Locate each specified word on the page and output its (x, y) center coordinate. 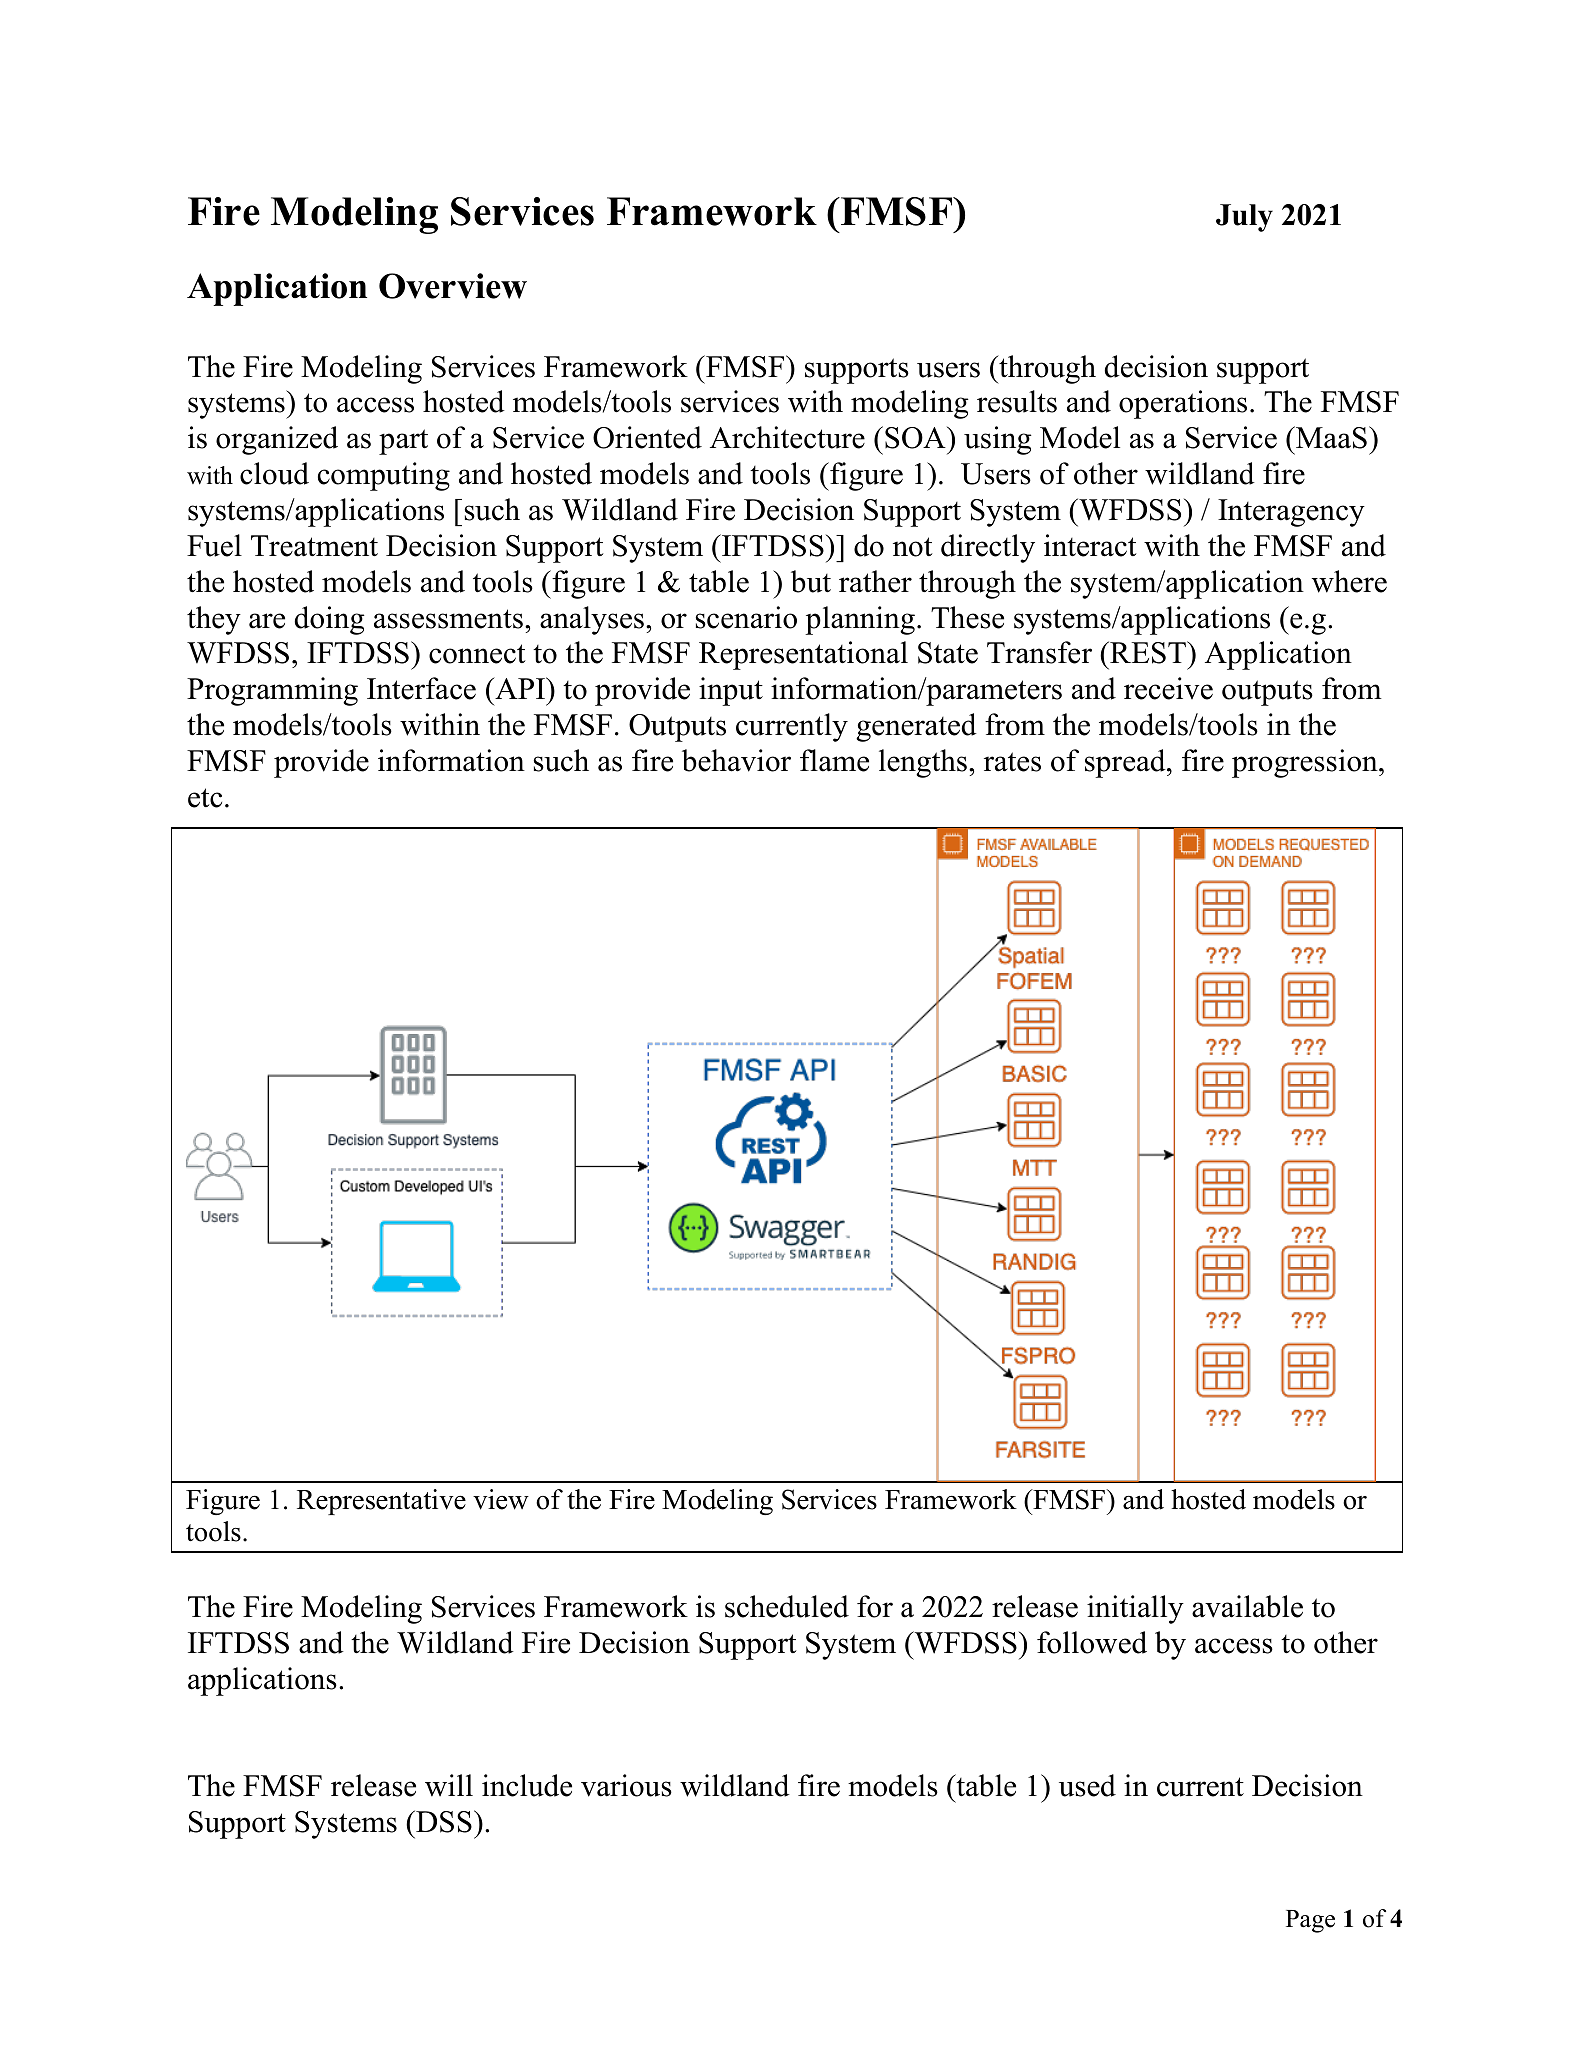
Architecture (787, 437)
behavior (736, 760)
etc (205, 798)
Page (1310, 1921)
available (1247, 1606)
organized (277, 440)
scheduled (787, 1606)
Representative (381, 1502)
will (449, 1785)
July (1244, 218)
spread (1126, 763)
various (626, 1785)
